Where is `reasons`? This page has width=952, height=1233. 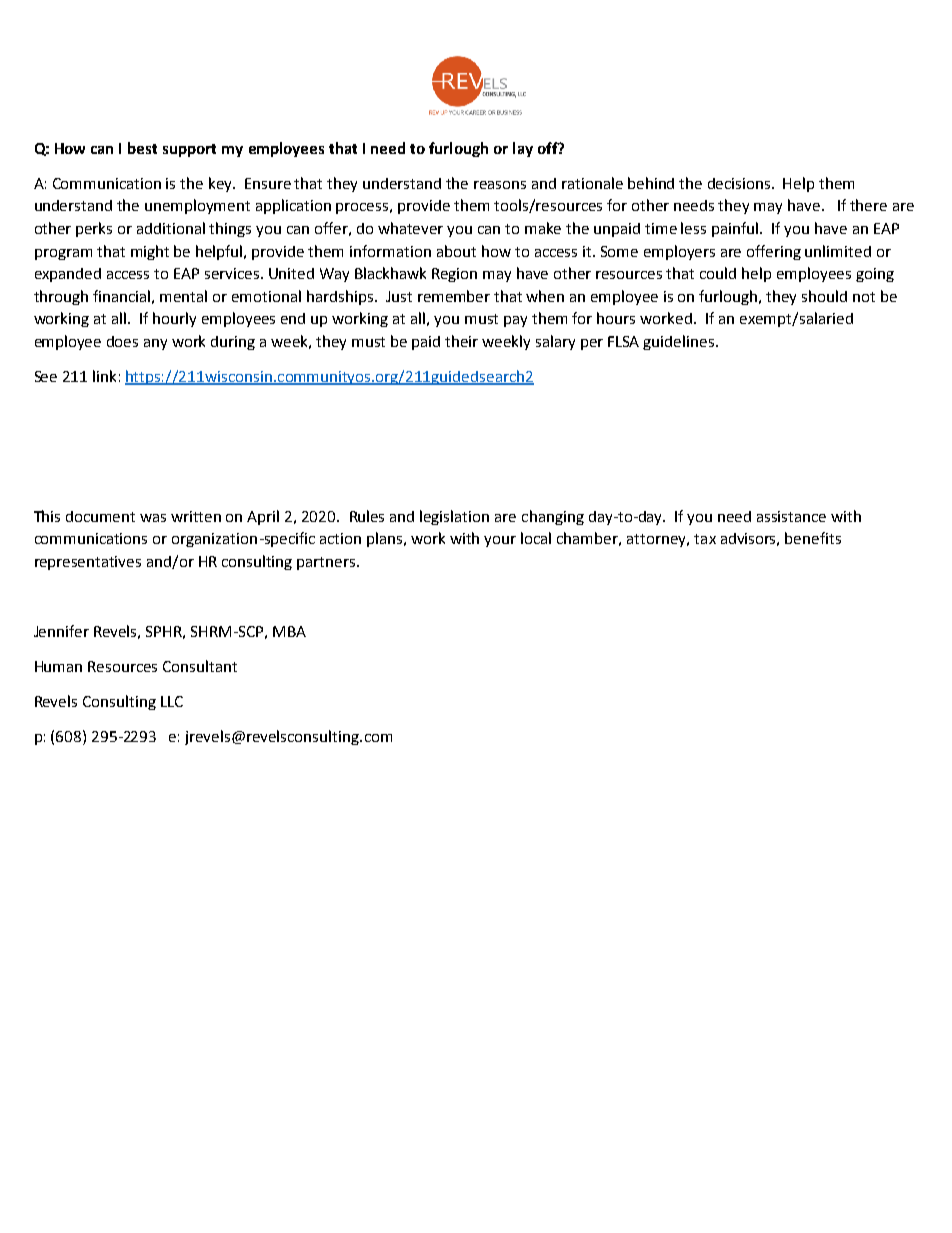 reasons is located at coordinates (500, 185).
